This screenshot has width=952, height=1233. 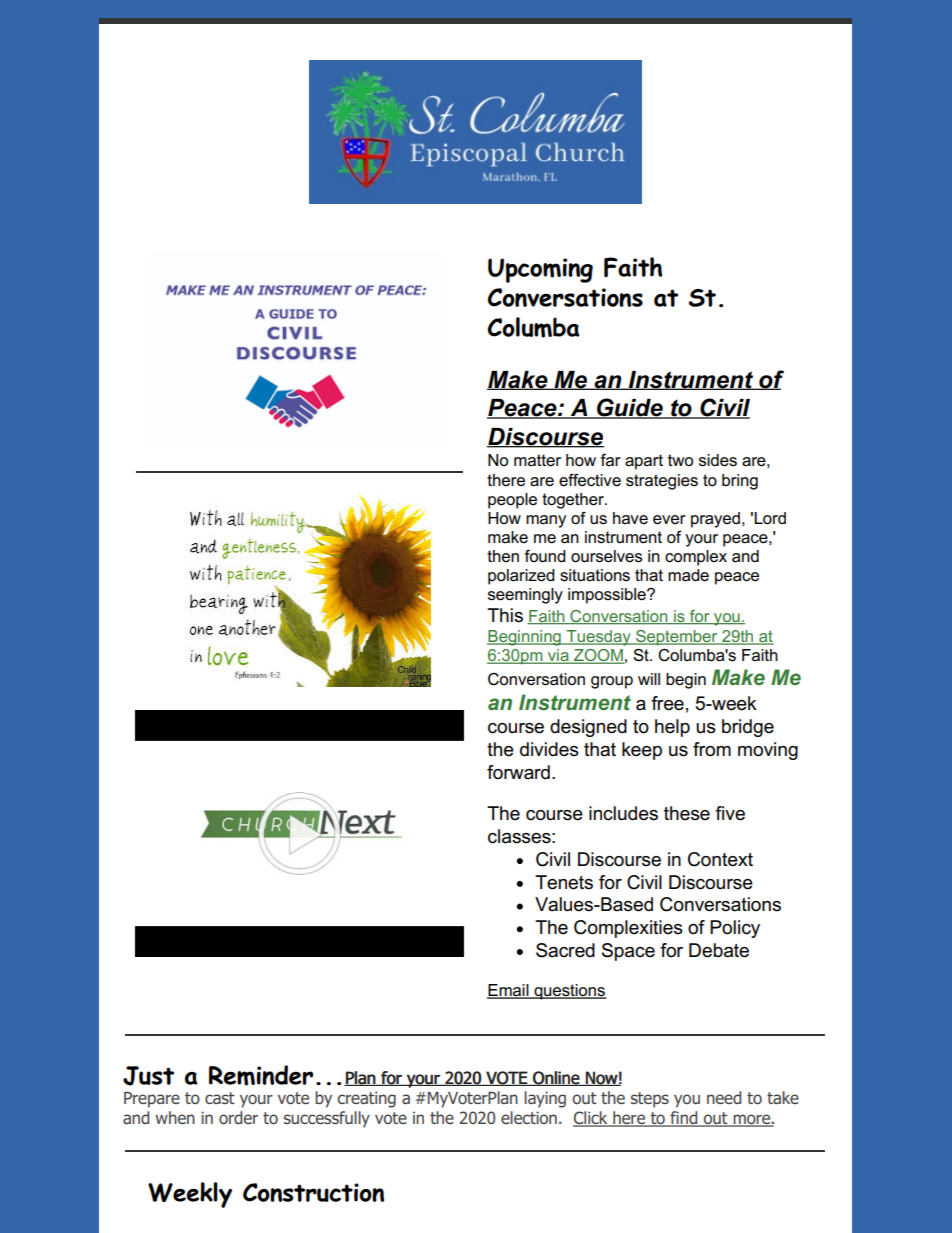 What do you see at coordinates (549, 749) in the screenshot?
I see `divides` at bounding box center [549, 749].
